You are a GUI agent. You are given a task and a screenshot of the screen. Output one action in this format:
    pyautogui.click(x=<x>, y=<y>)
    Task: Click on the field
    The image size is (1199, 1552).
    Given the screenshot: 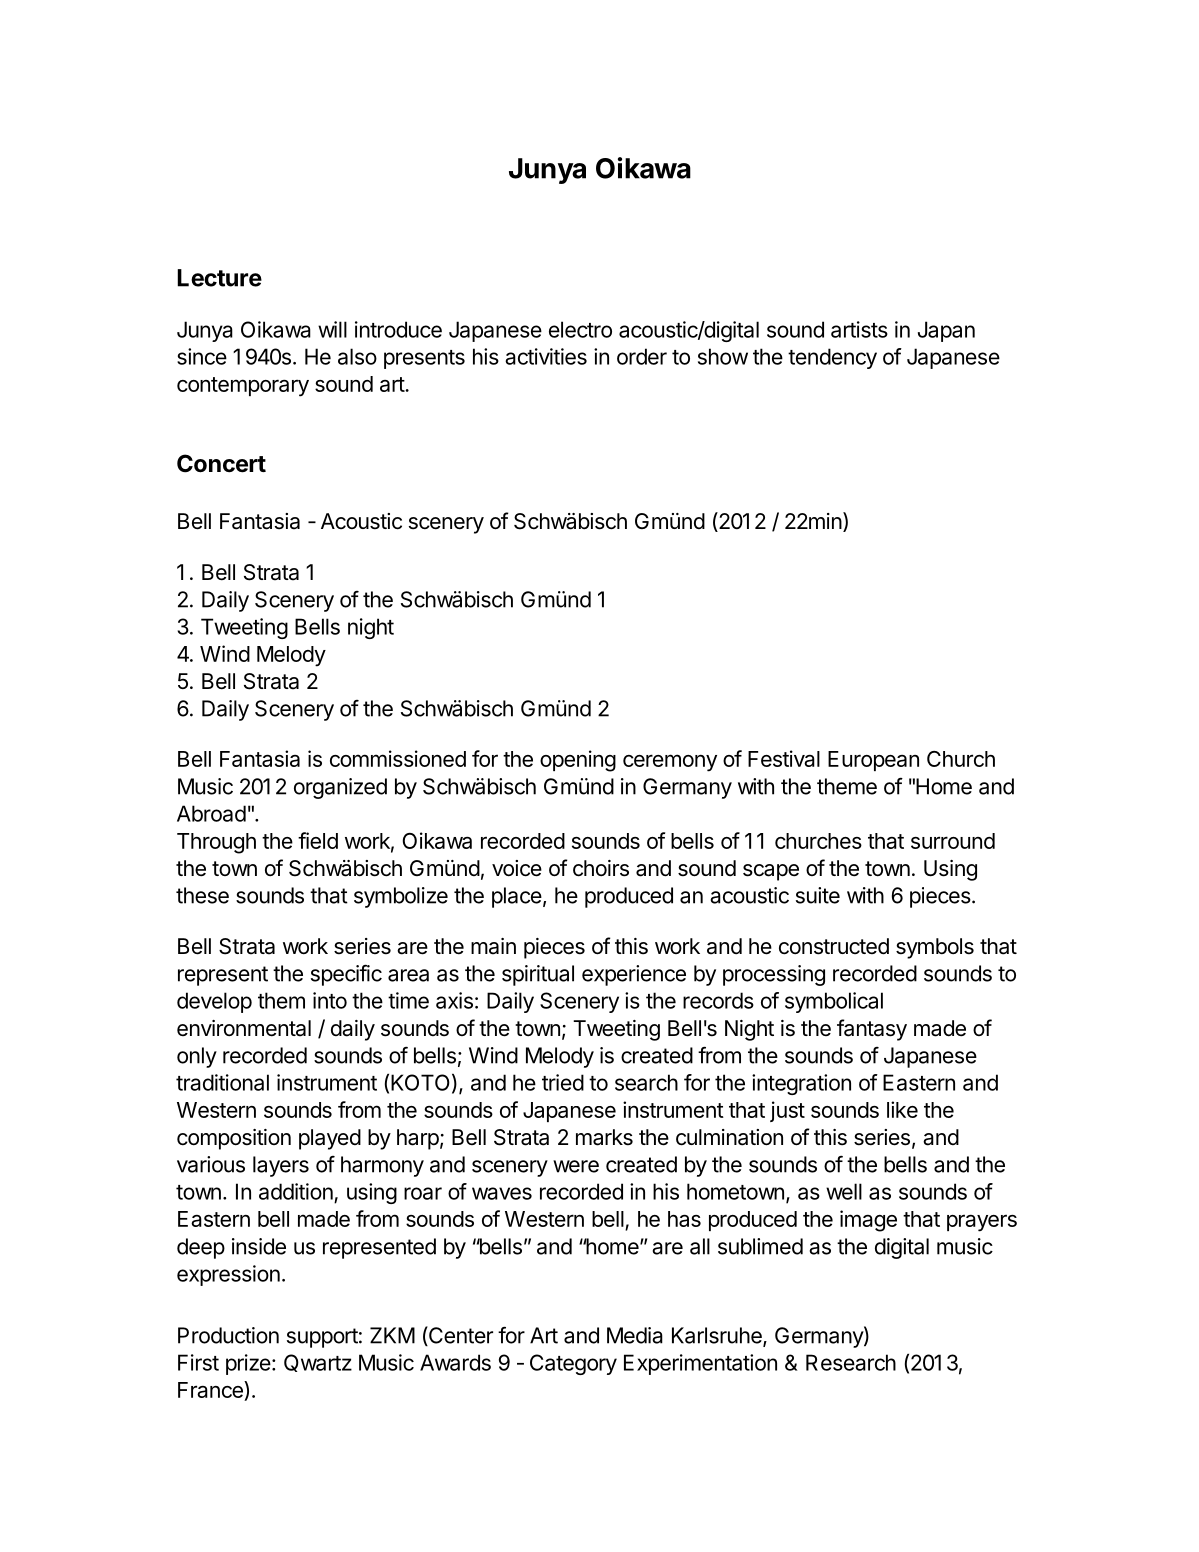 What is the action you would take?
    pyautogui.click(x=318, y=840)
